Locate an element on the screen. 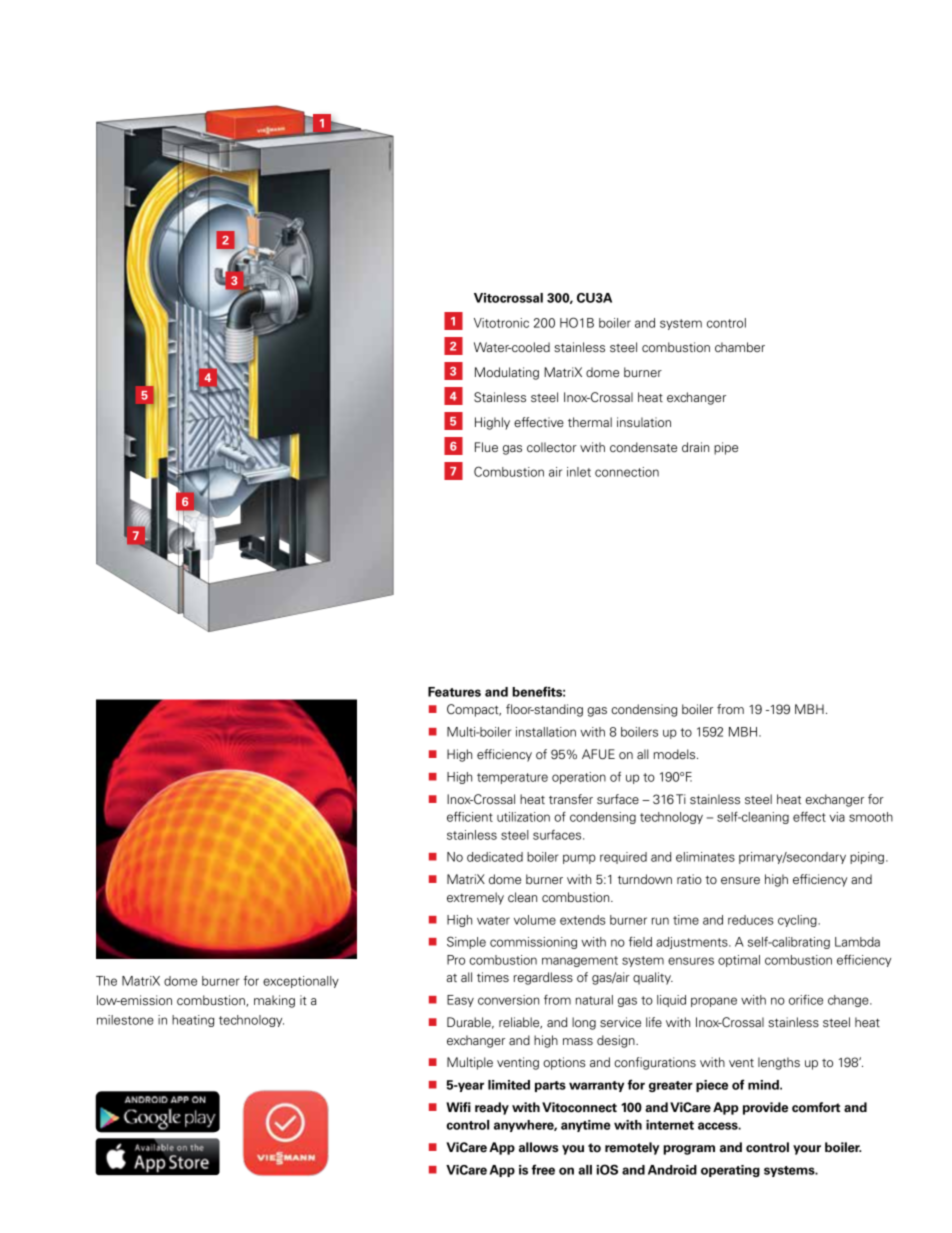  chamber is located at coordinates (740, 347).
